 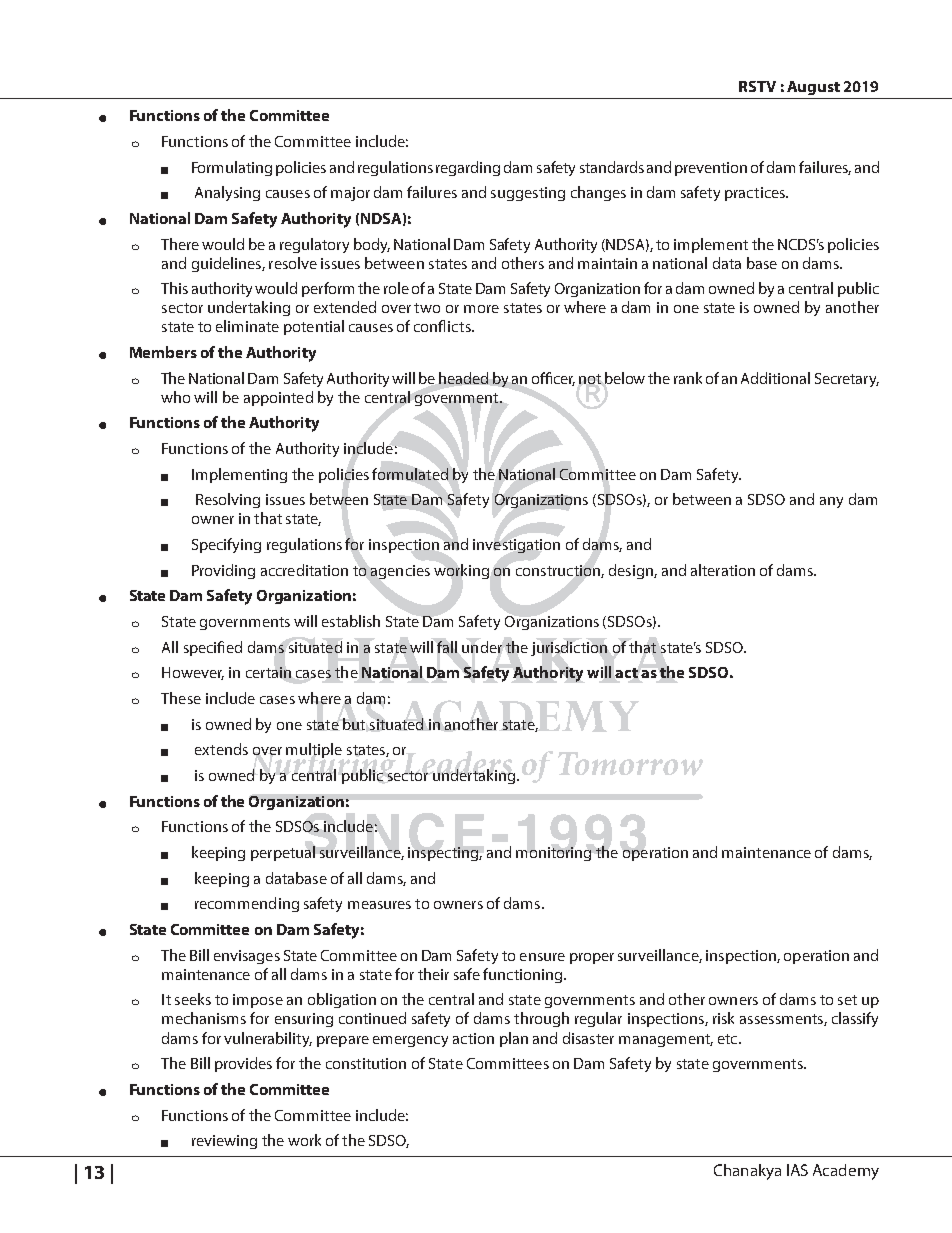 What do you see at coordinates (468, 168) in the page?
I see `regarding` at bounding box center [468, 168].
